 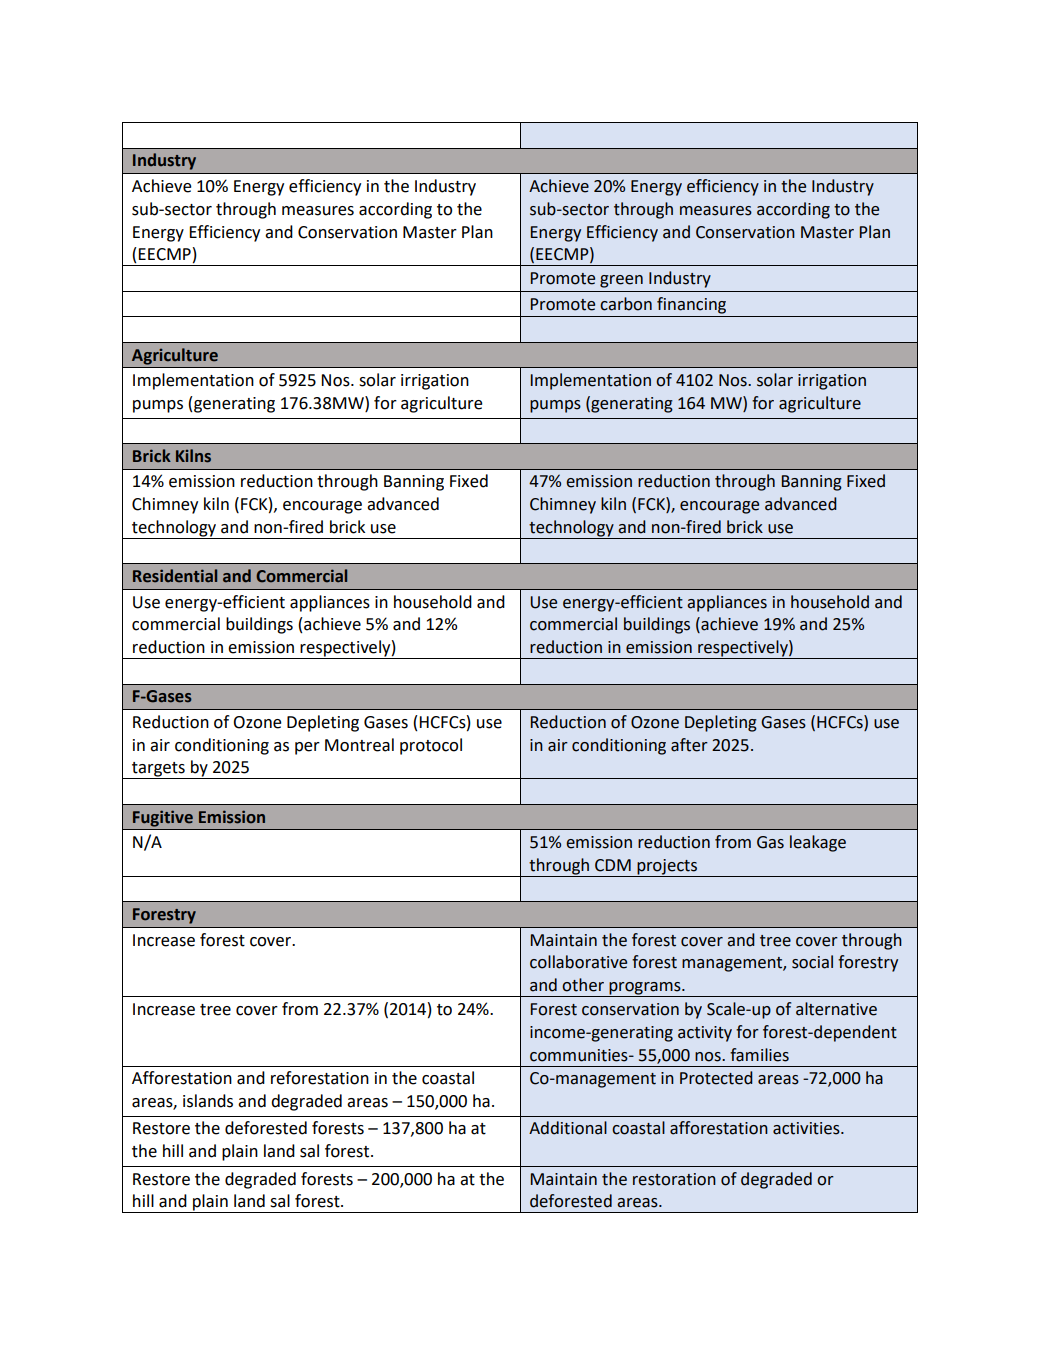 I want to click on protocol, so click(x=431, y=746).
